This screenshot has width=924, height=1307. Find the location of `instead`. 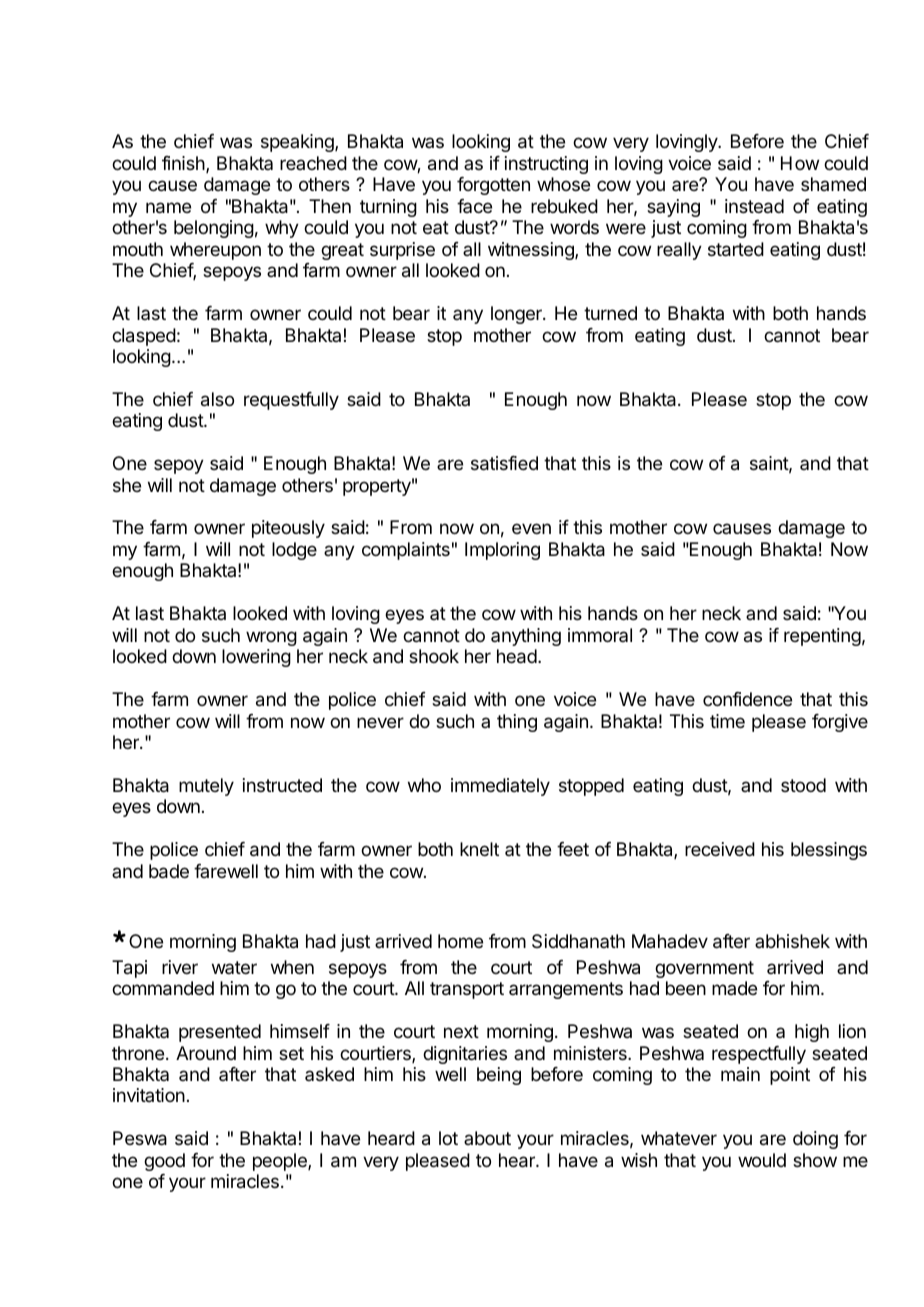

instead is located at coordinates (754, 206).
